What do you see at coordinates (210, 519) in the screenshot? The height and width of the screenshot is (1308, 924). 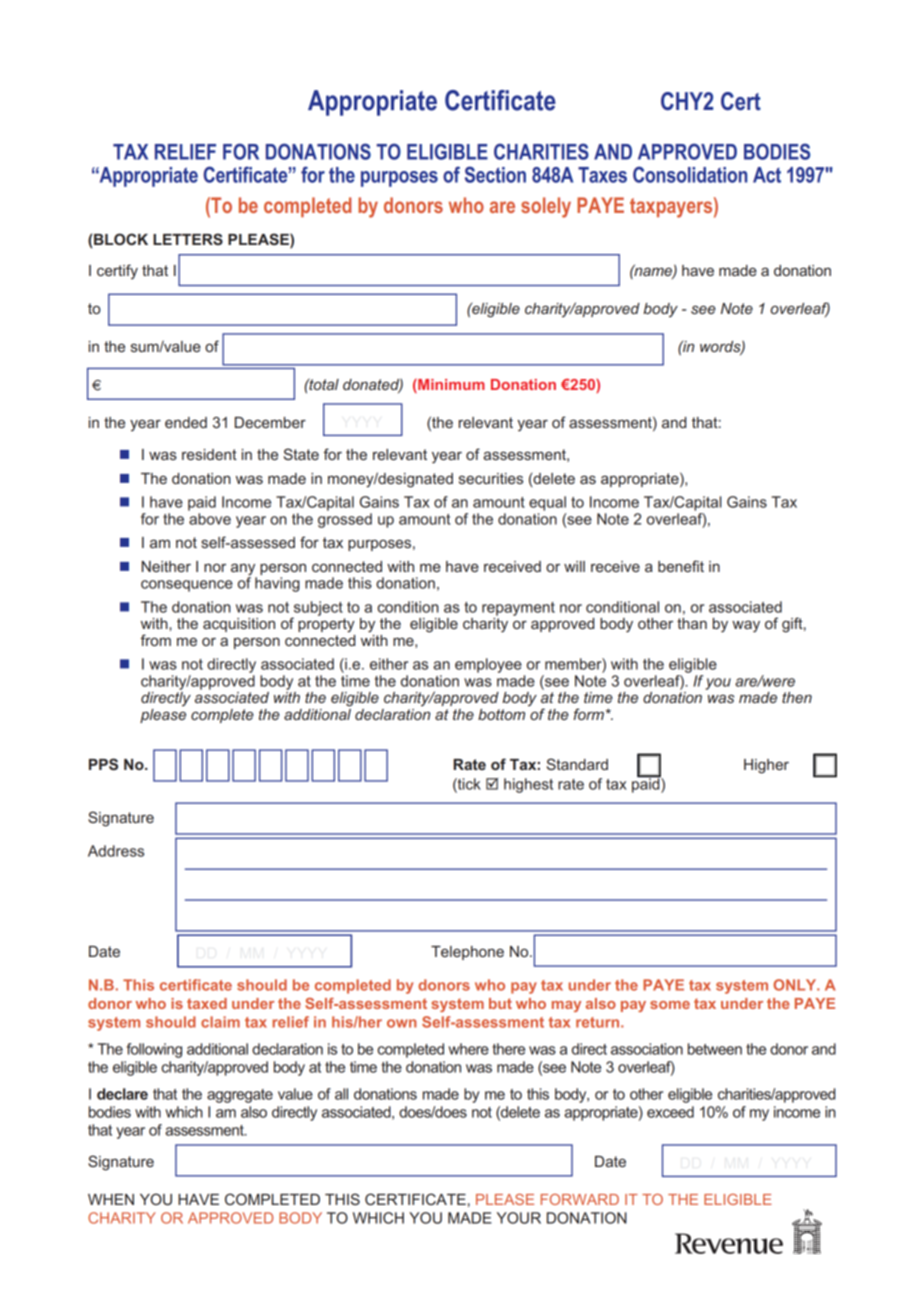 I see `above` at bounding box center [210, 519].
